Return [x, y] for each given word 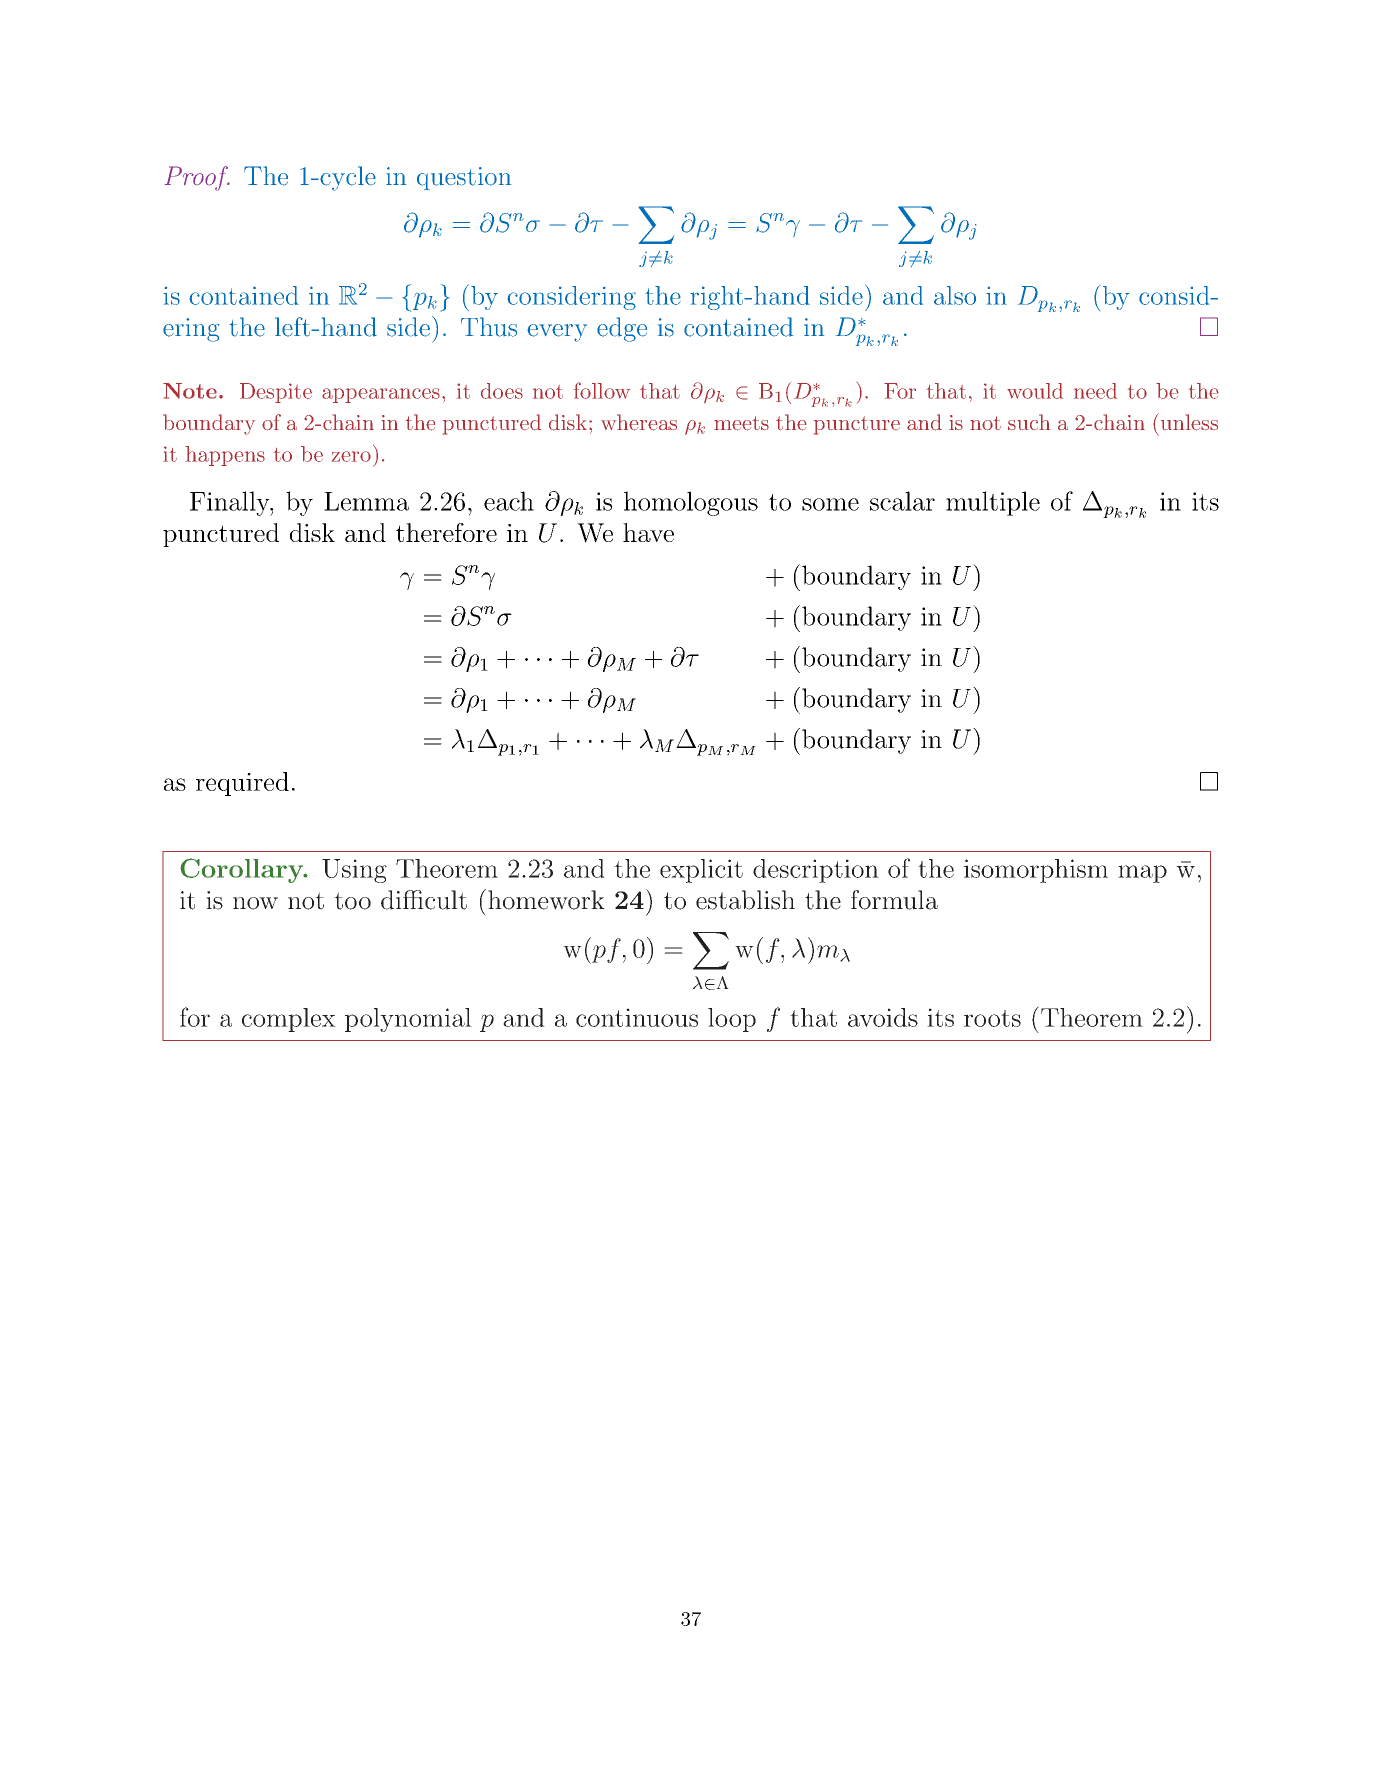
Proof [197, 178]
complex [289, 1020]
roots [992, 1018]
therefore [446, 532]
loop [732, 1020]
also [955, 295]
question [464, 178]
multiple [993, 503]
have [648, 532]
